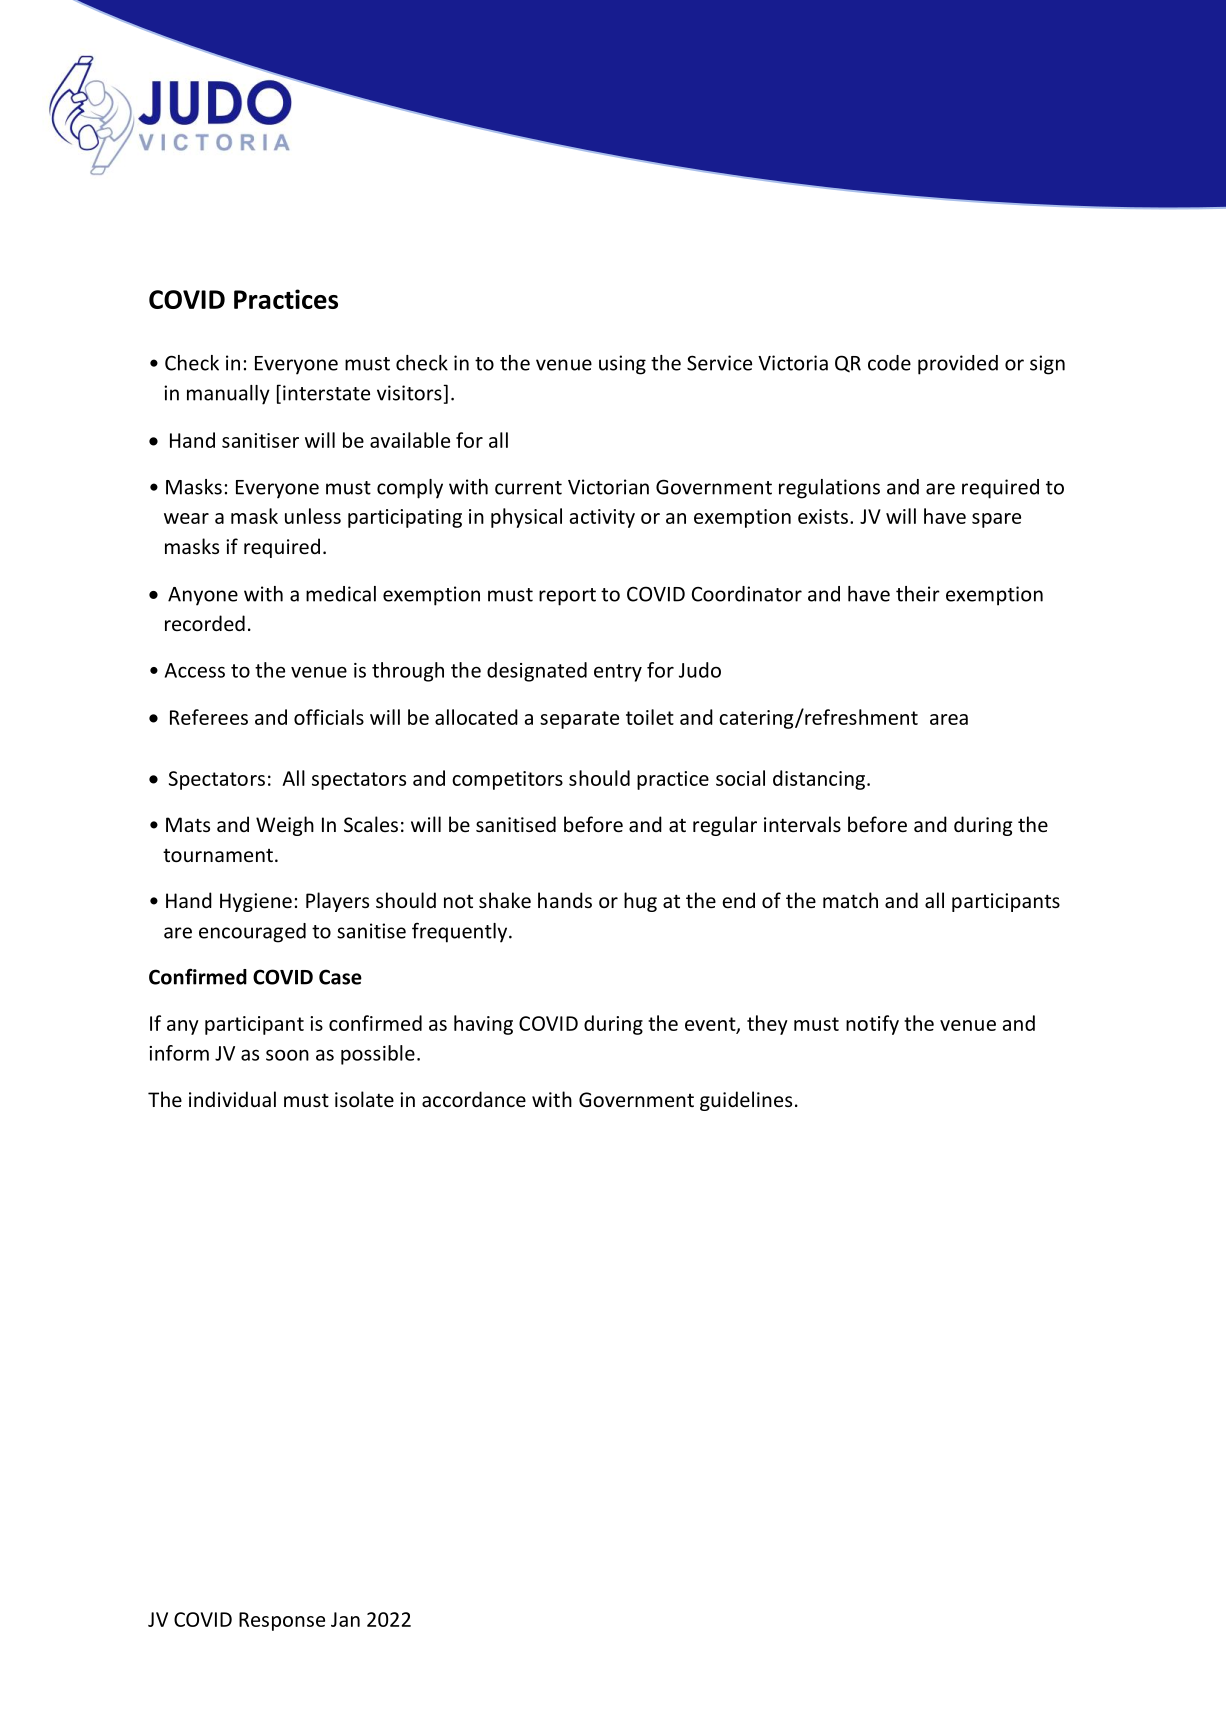  What do you see at coordinates (746, 1101) in the page?
I see `guidelines` at bounding box center [746, 1101].
